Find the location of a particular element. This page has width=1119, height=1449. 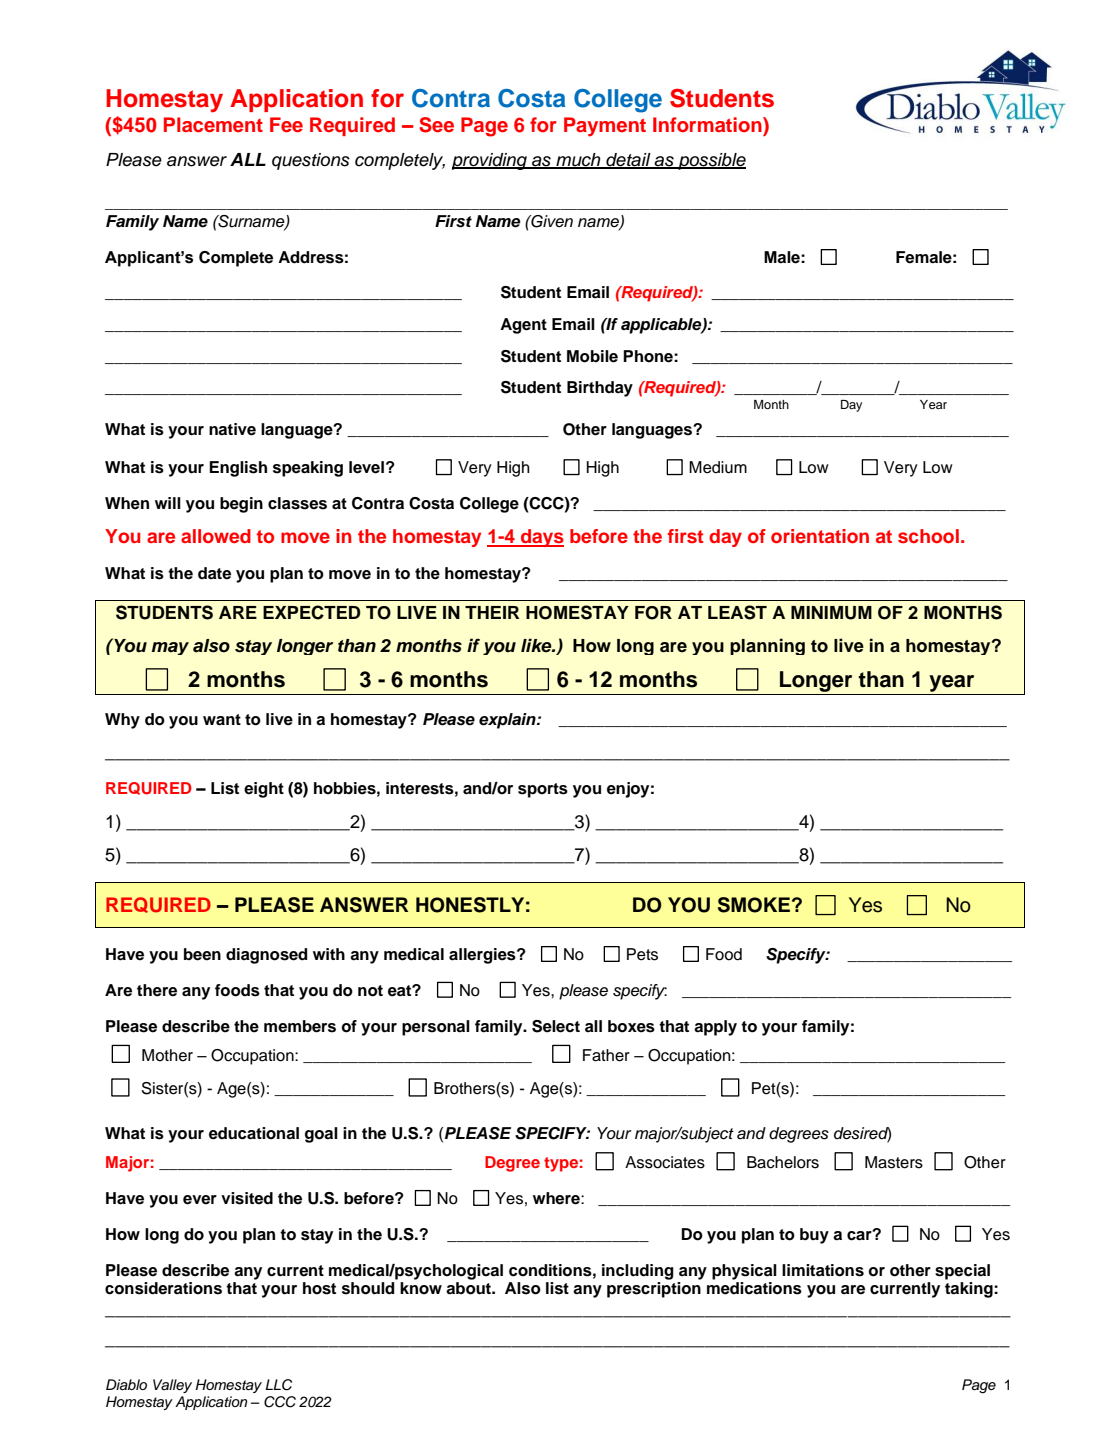

want is located at coordinates (222, 720).
